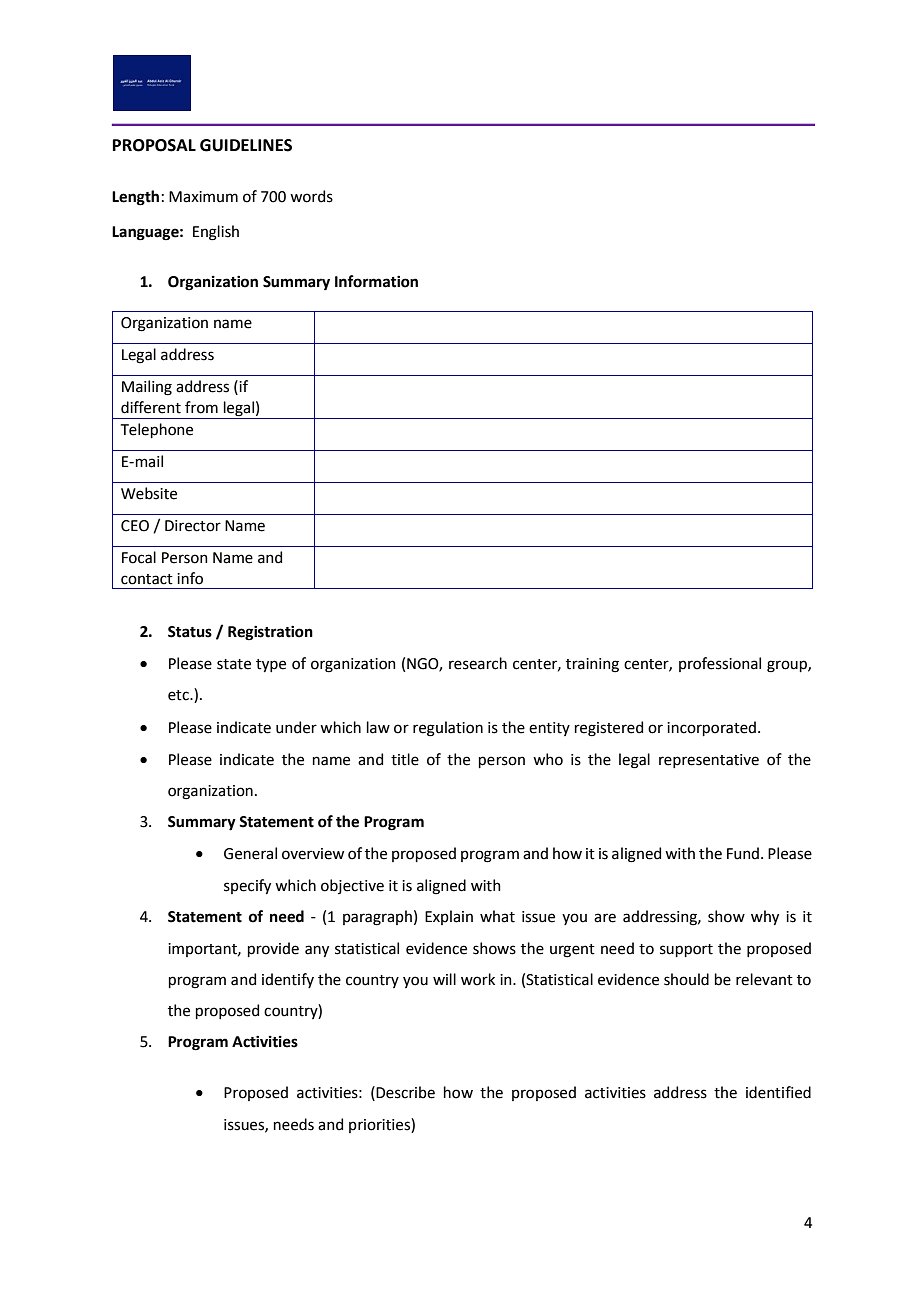  I want to click on representative, so click(709, 761).
